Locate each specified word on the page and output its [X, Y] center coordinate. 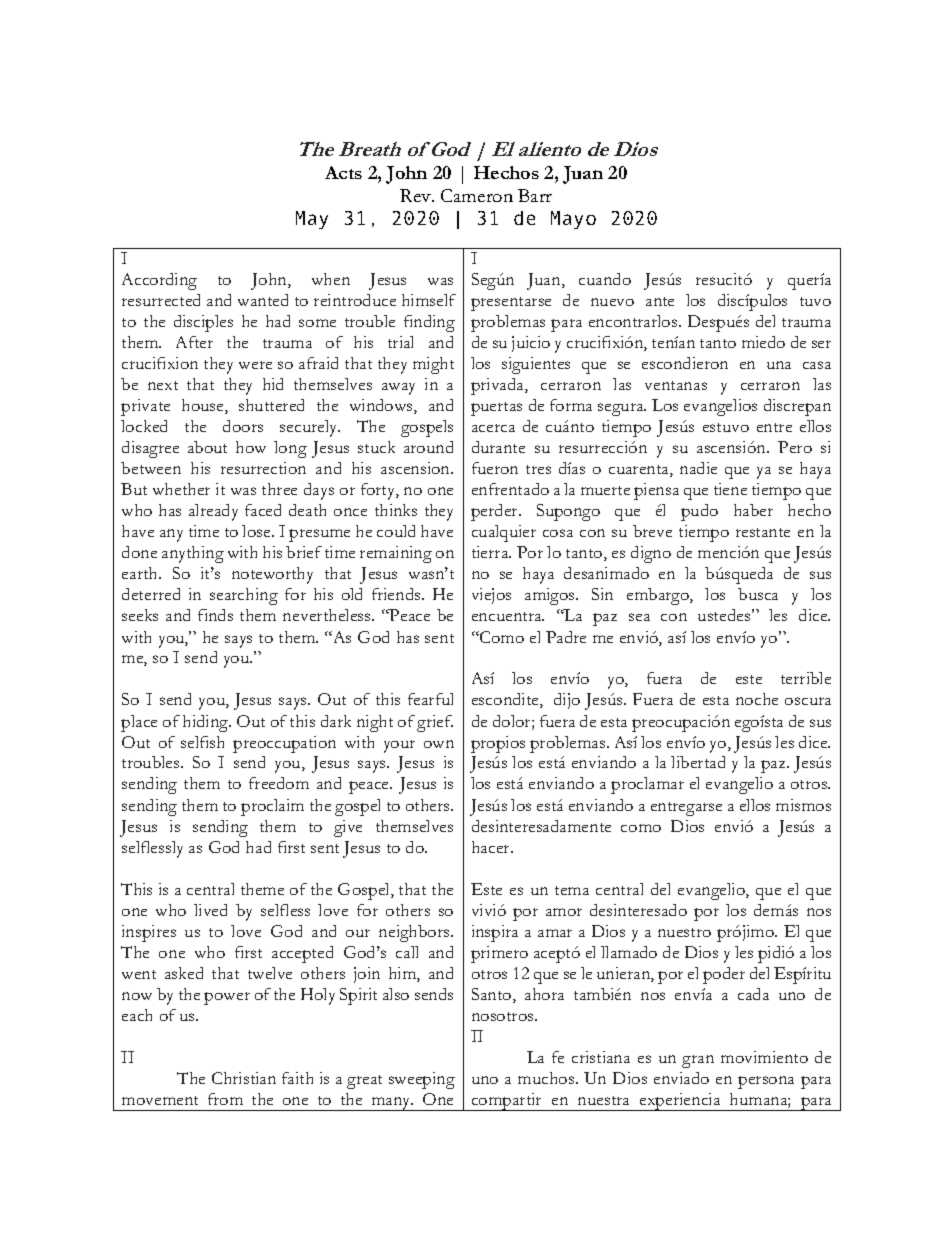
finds [215, 615]
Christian [244, 1078]
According [159, 281]
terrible [806, 678]
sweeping [422, 1080]
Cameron [477, 195]
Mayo [573, 220]
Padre [566, 637]
